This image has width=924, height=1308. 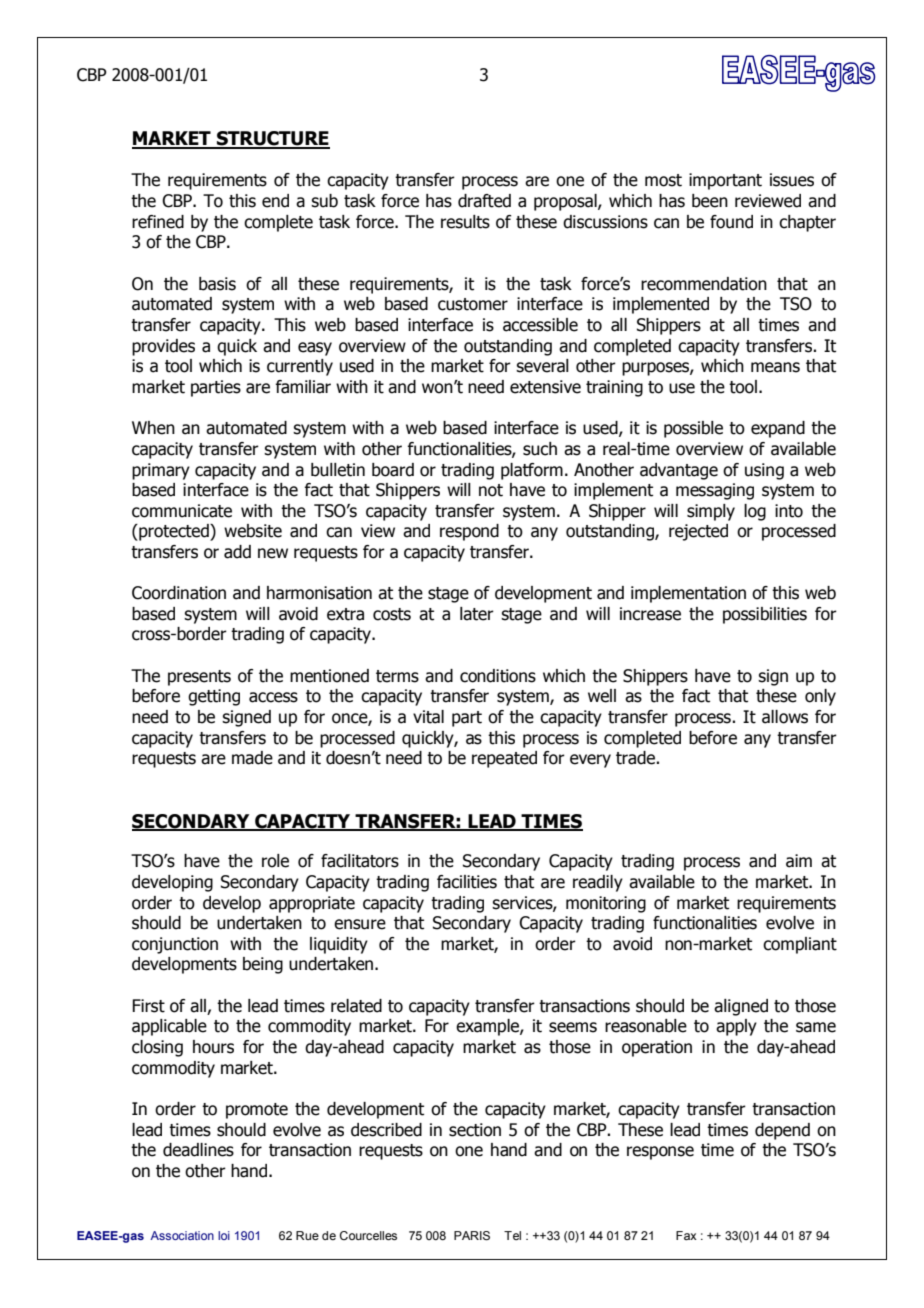 I want to click on compliant, so click(x=800, y=945).
